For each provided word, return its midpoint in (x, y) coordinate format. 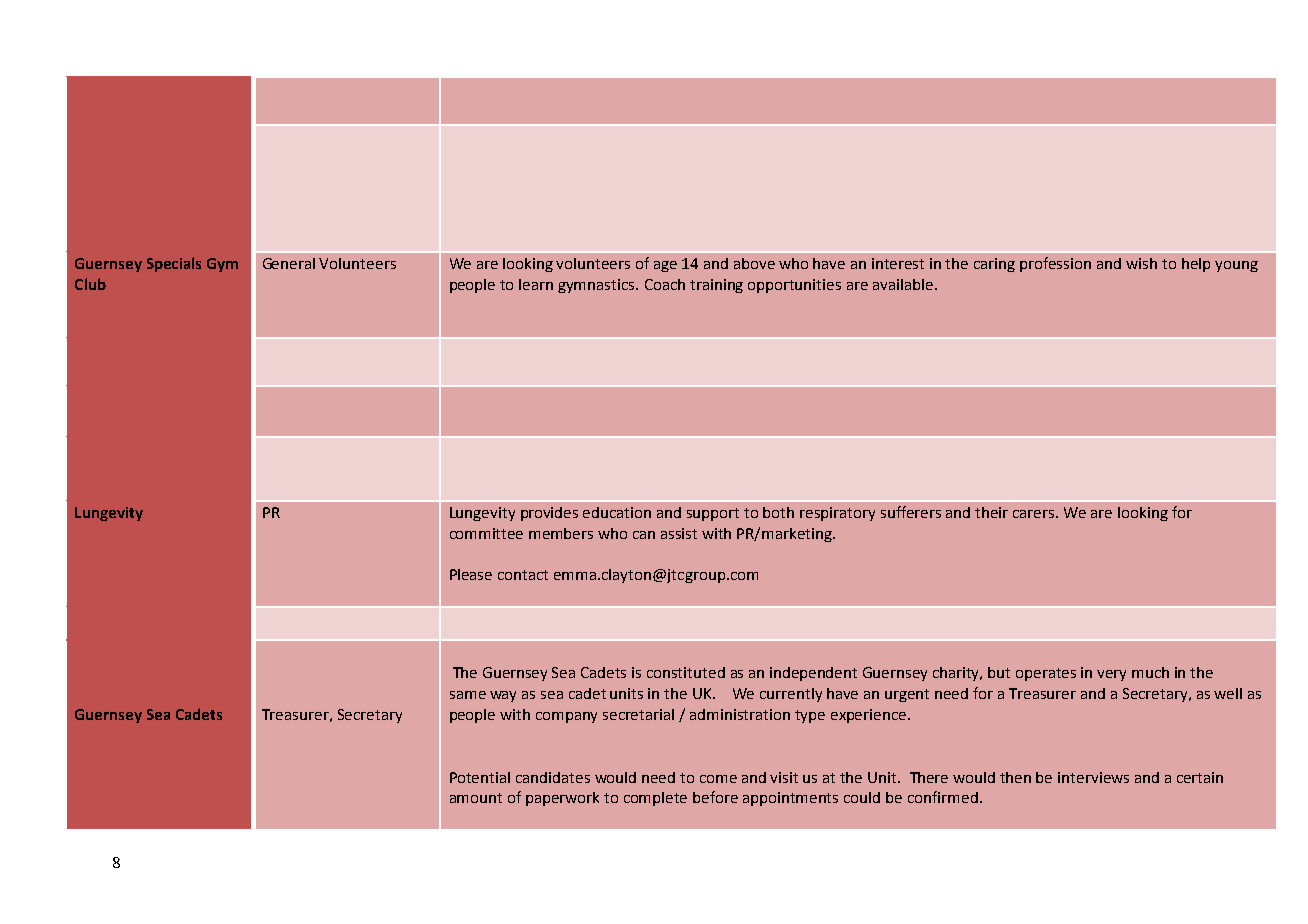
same (468, 695)
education (617, 512)
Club (90, 284)
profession (1055, 264)
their (991, 512)
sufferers (911, 512)
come (718, 779)
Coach (665, 284)
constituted (686, 672)
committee (486, 533)
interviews (1093, 777)
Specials (174, 264)
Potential (480, 777)
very (1111, 675)
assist (679, 533)
